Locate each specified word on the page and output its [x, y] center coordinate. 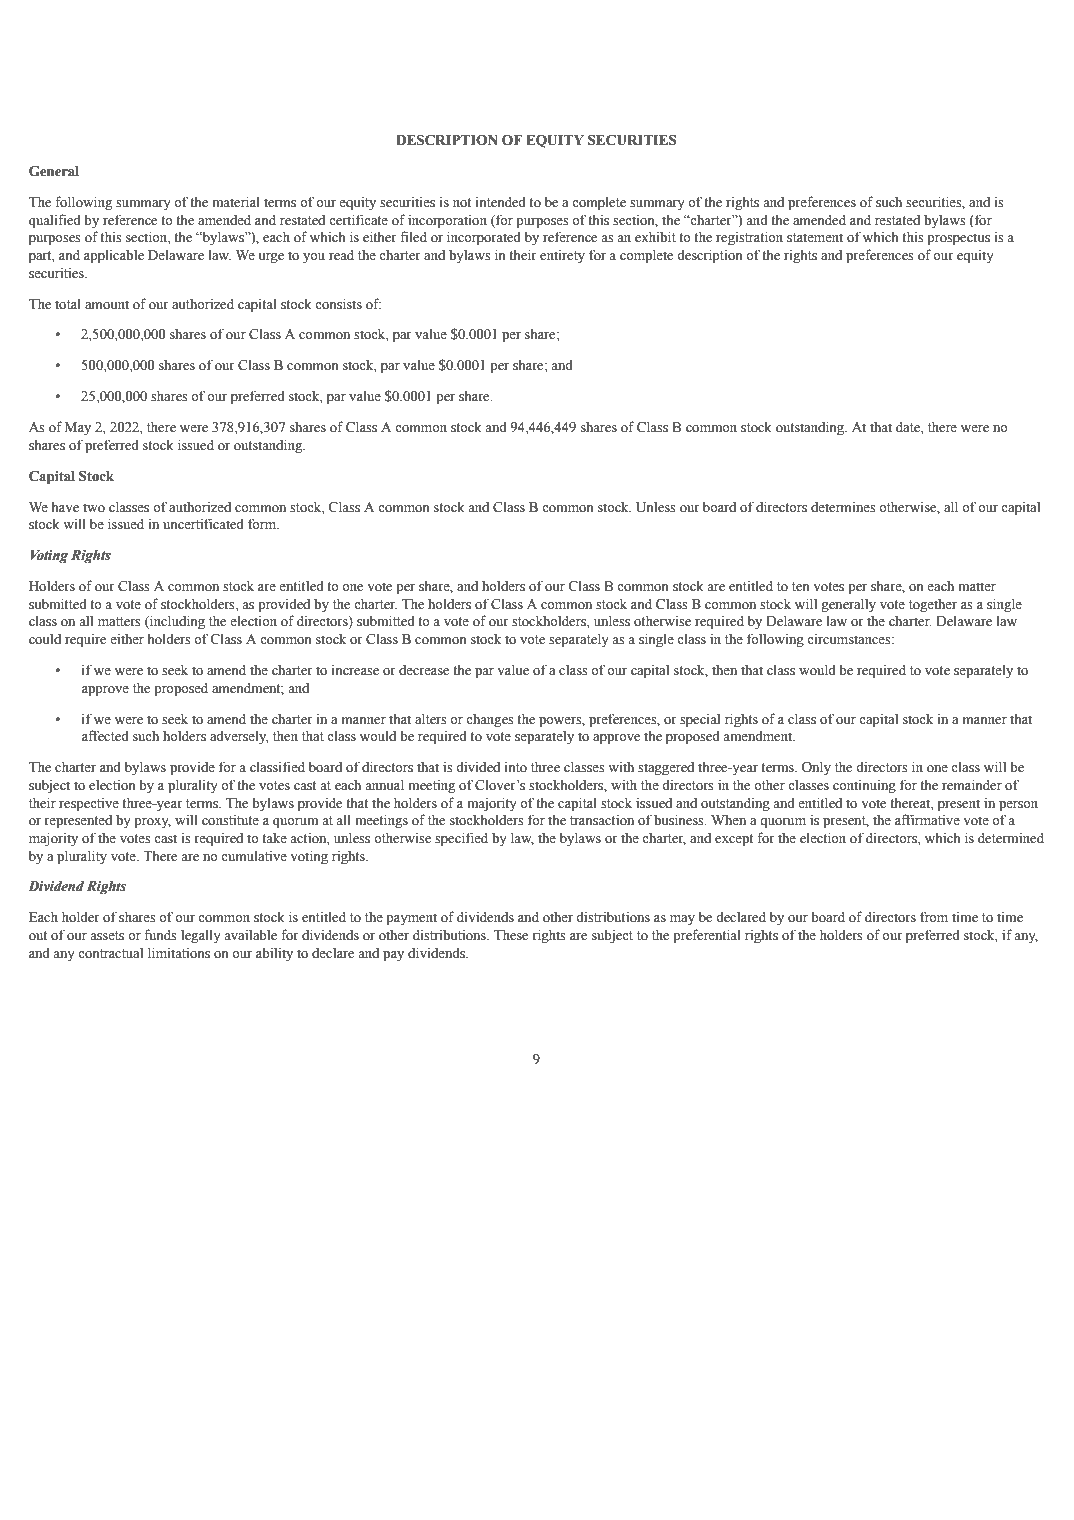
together [933, 606]
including [176, 622]
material [236, 202]
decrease [424, 670]
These [511, 935]
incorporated [484, 238]
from [934, 916]
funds [160, 935]
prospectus [958, 239]
